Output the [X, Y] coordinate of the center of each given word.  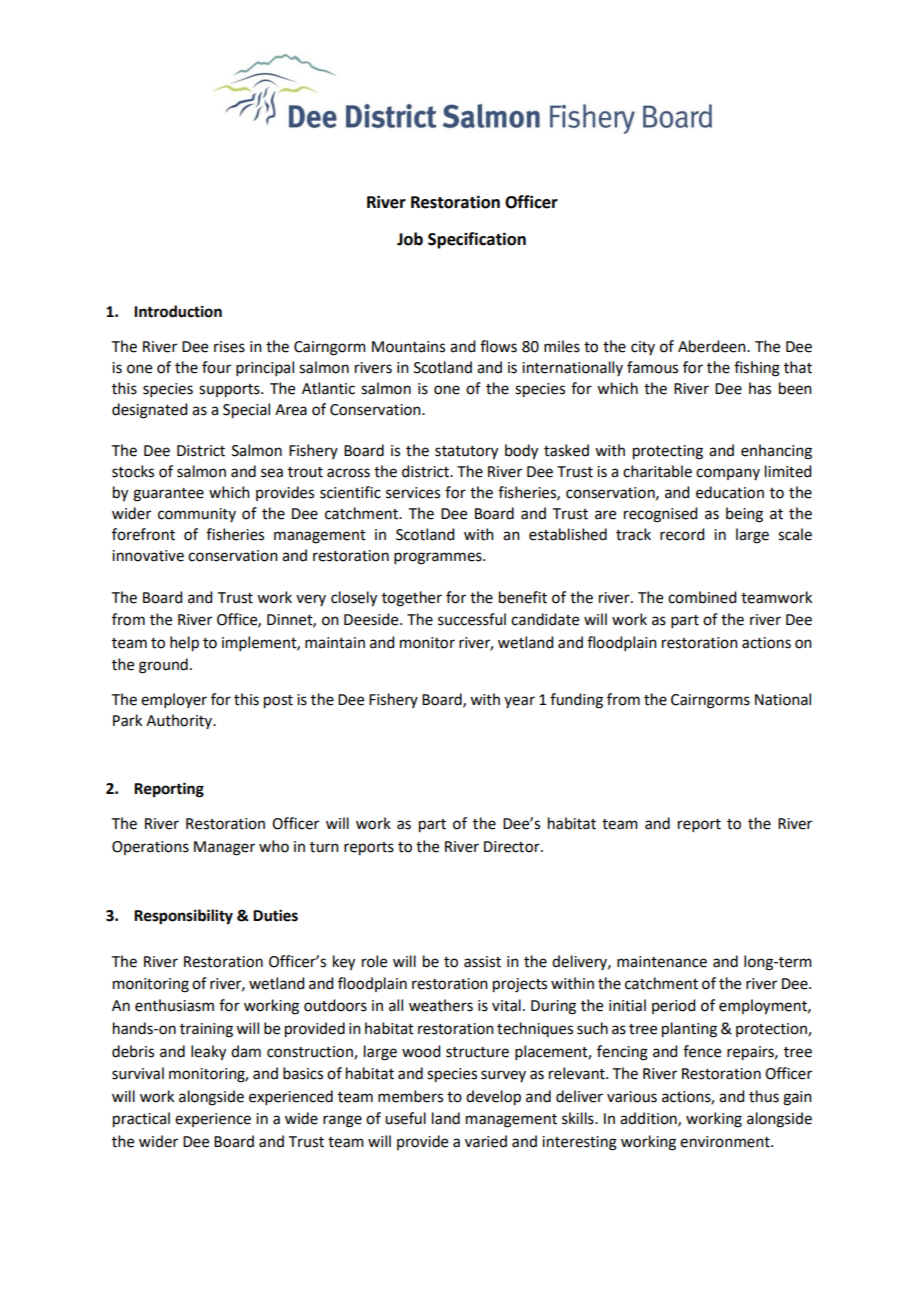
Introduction [178, 311]
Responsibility [183, 917]
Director [513, 847]
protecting [668, 452]
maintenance [662, 962]
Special [246, 411]
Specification [477, 240]
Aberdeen [713, 346]
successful [472, 619]
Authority [180, 721]
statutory [466, 453]
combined [702, 597]
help [184, 644]
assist [482, 962]
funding [576, 701]
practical [141, 1120]
